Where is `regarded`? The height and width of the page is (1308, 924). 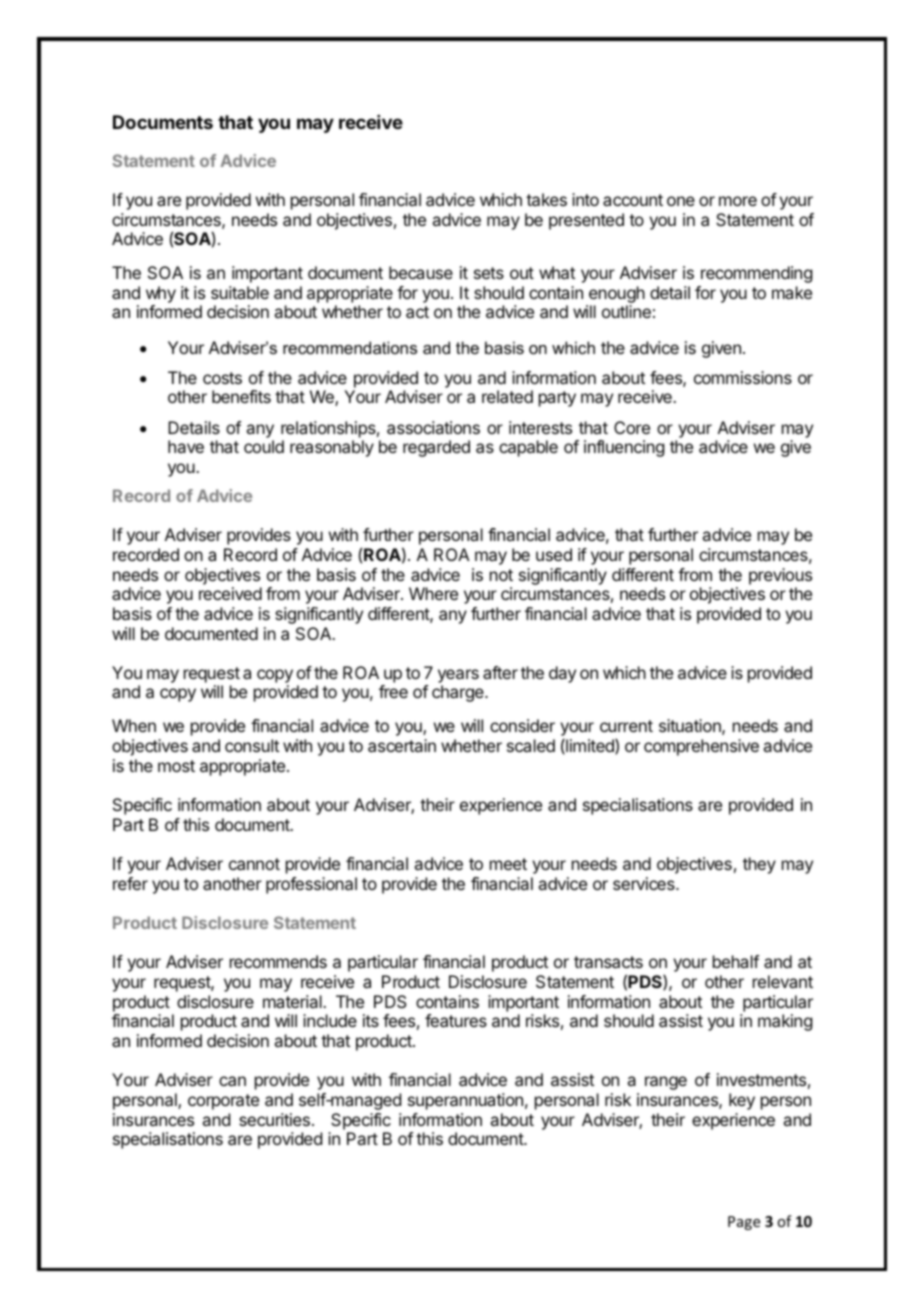 regarded is located at coordinates (436, 448).
